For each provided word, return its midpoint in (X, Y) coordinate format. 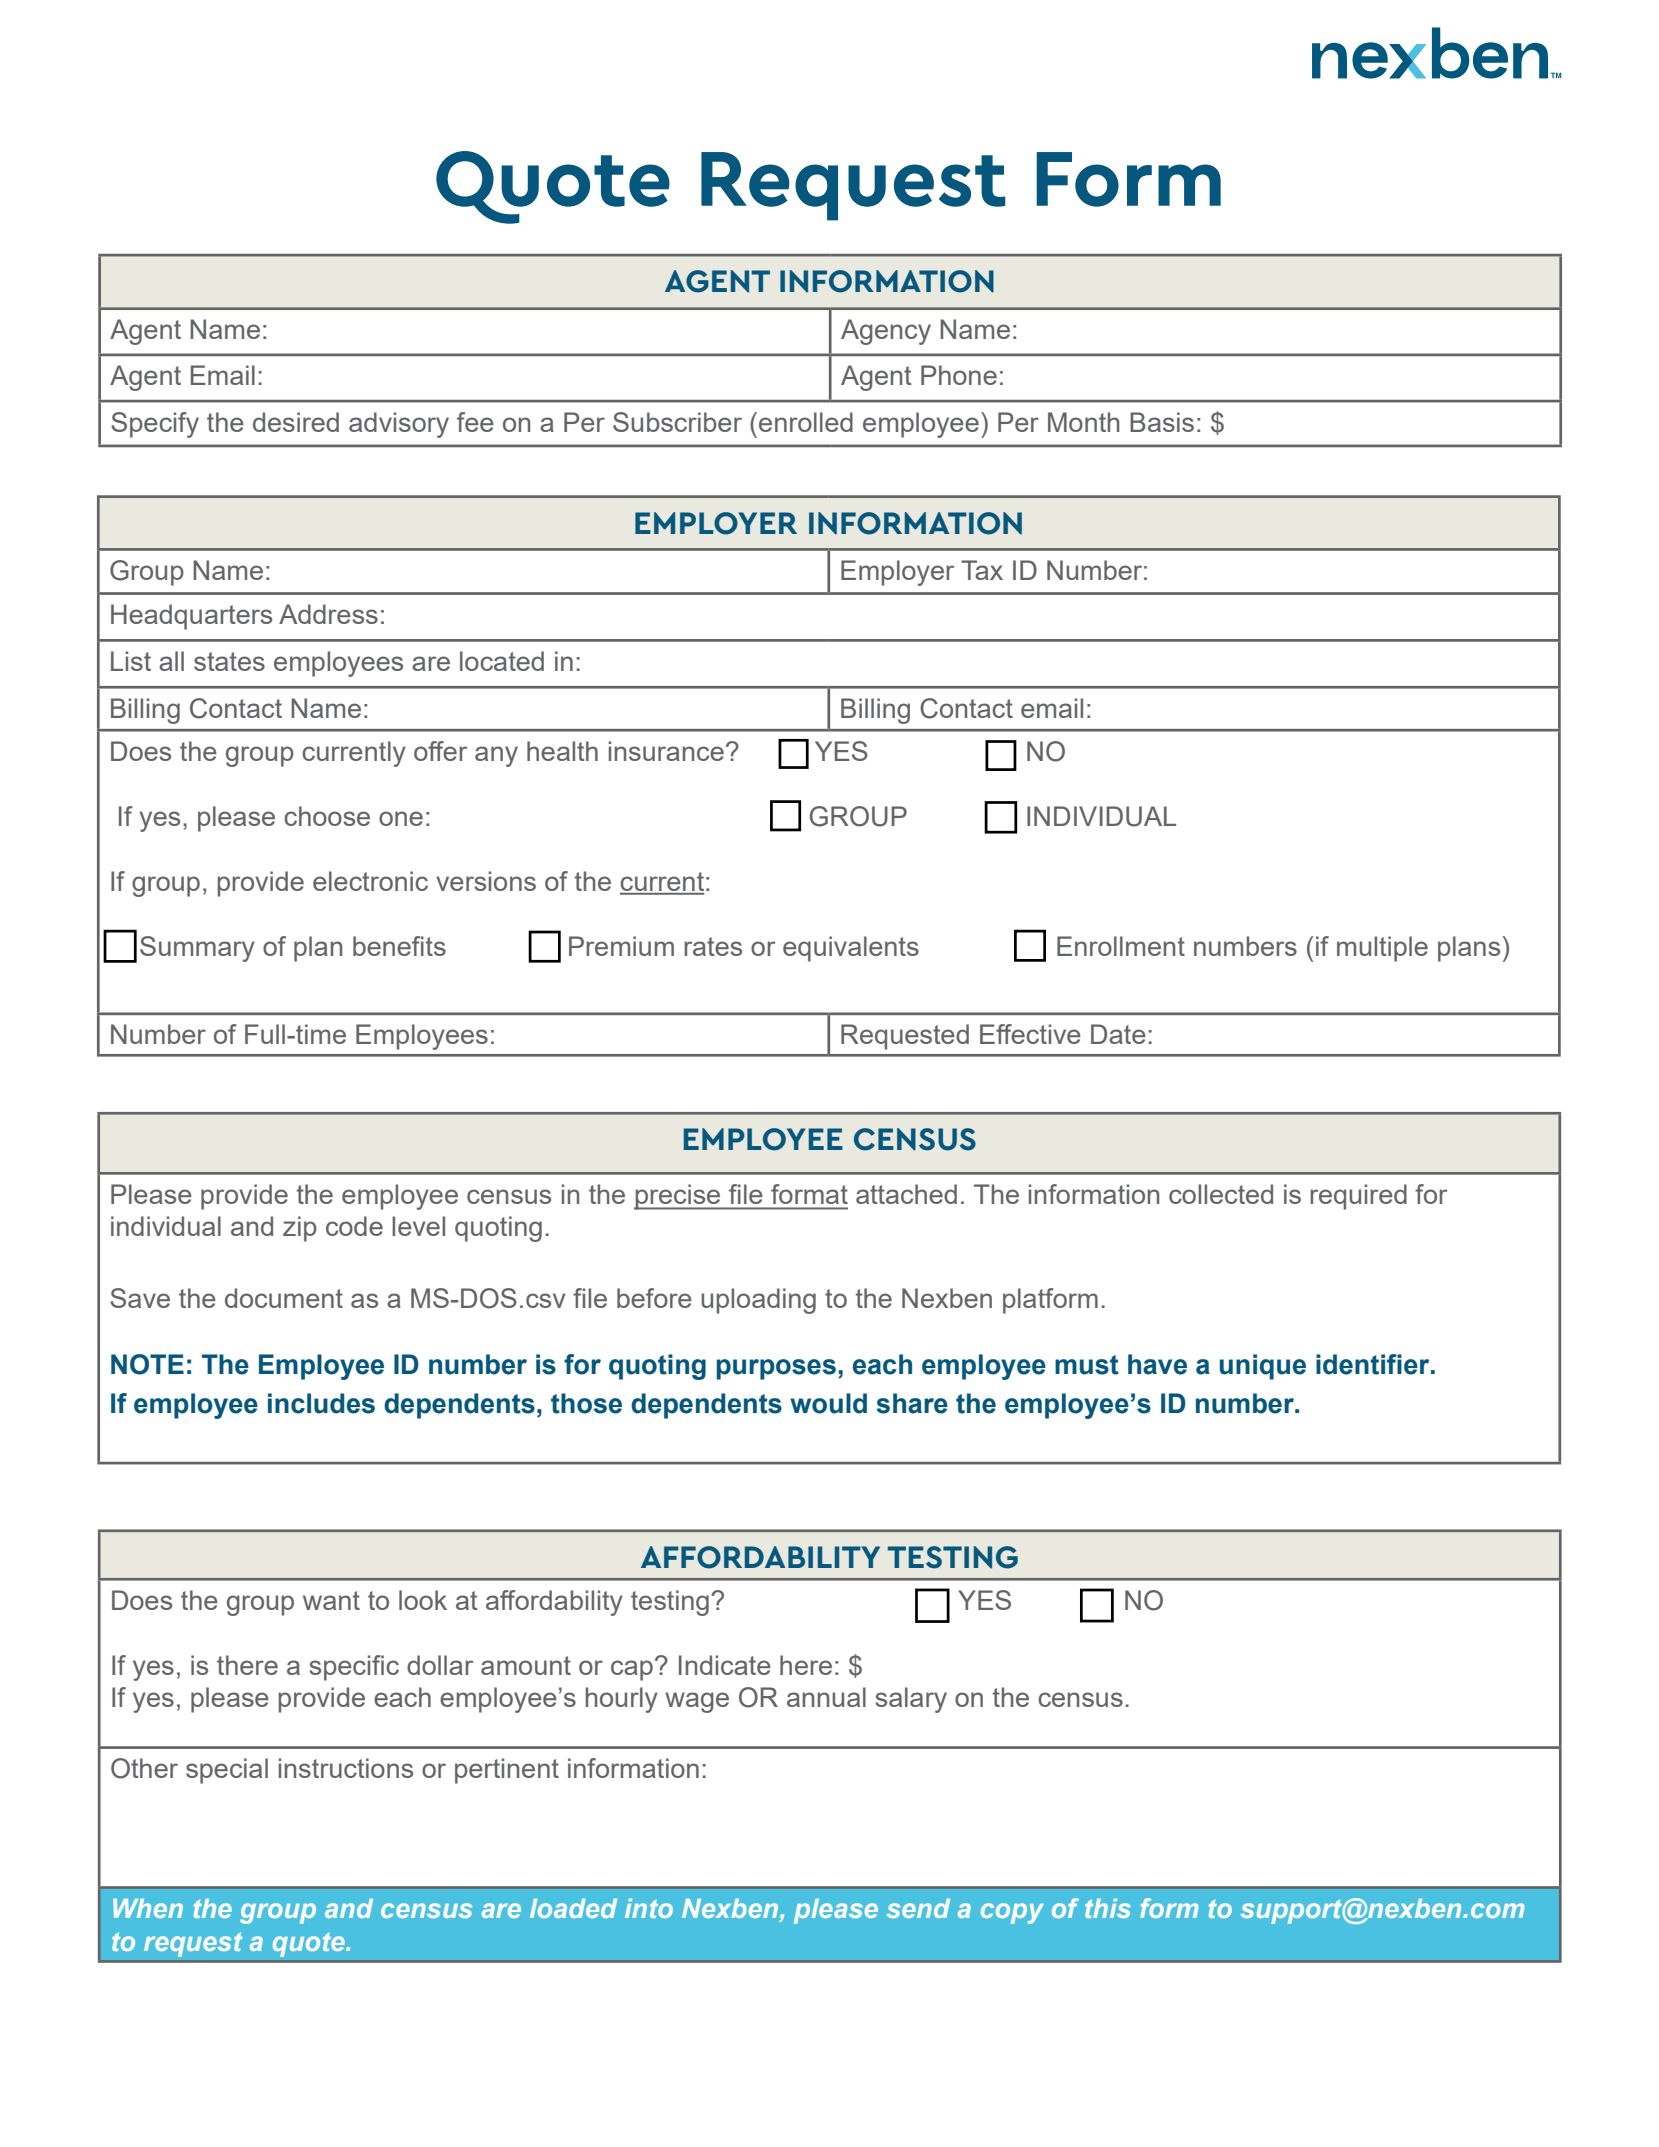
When (148, 1908)
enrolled (806, 422)
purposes (776, 1369)
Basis (1162, 422)
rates (713, 946)
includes (321, 1403)
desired (296, 422)
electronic (370, 881)
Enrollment (1121, 946)
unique (1263, 1367)
